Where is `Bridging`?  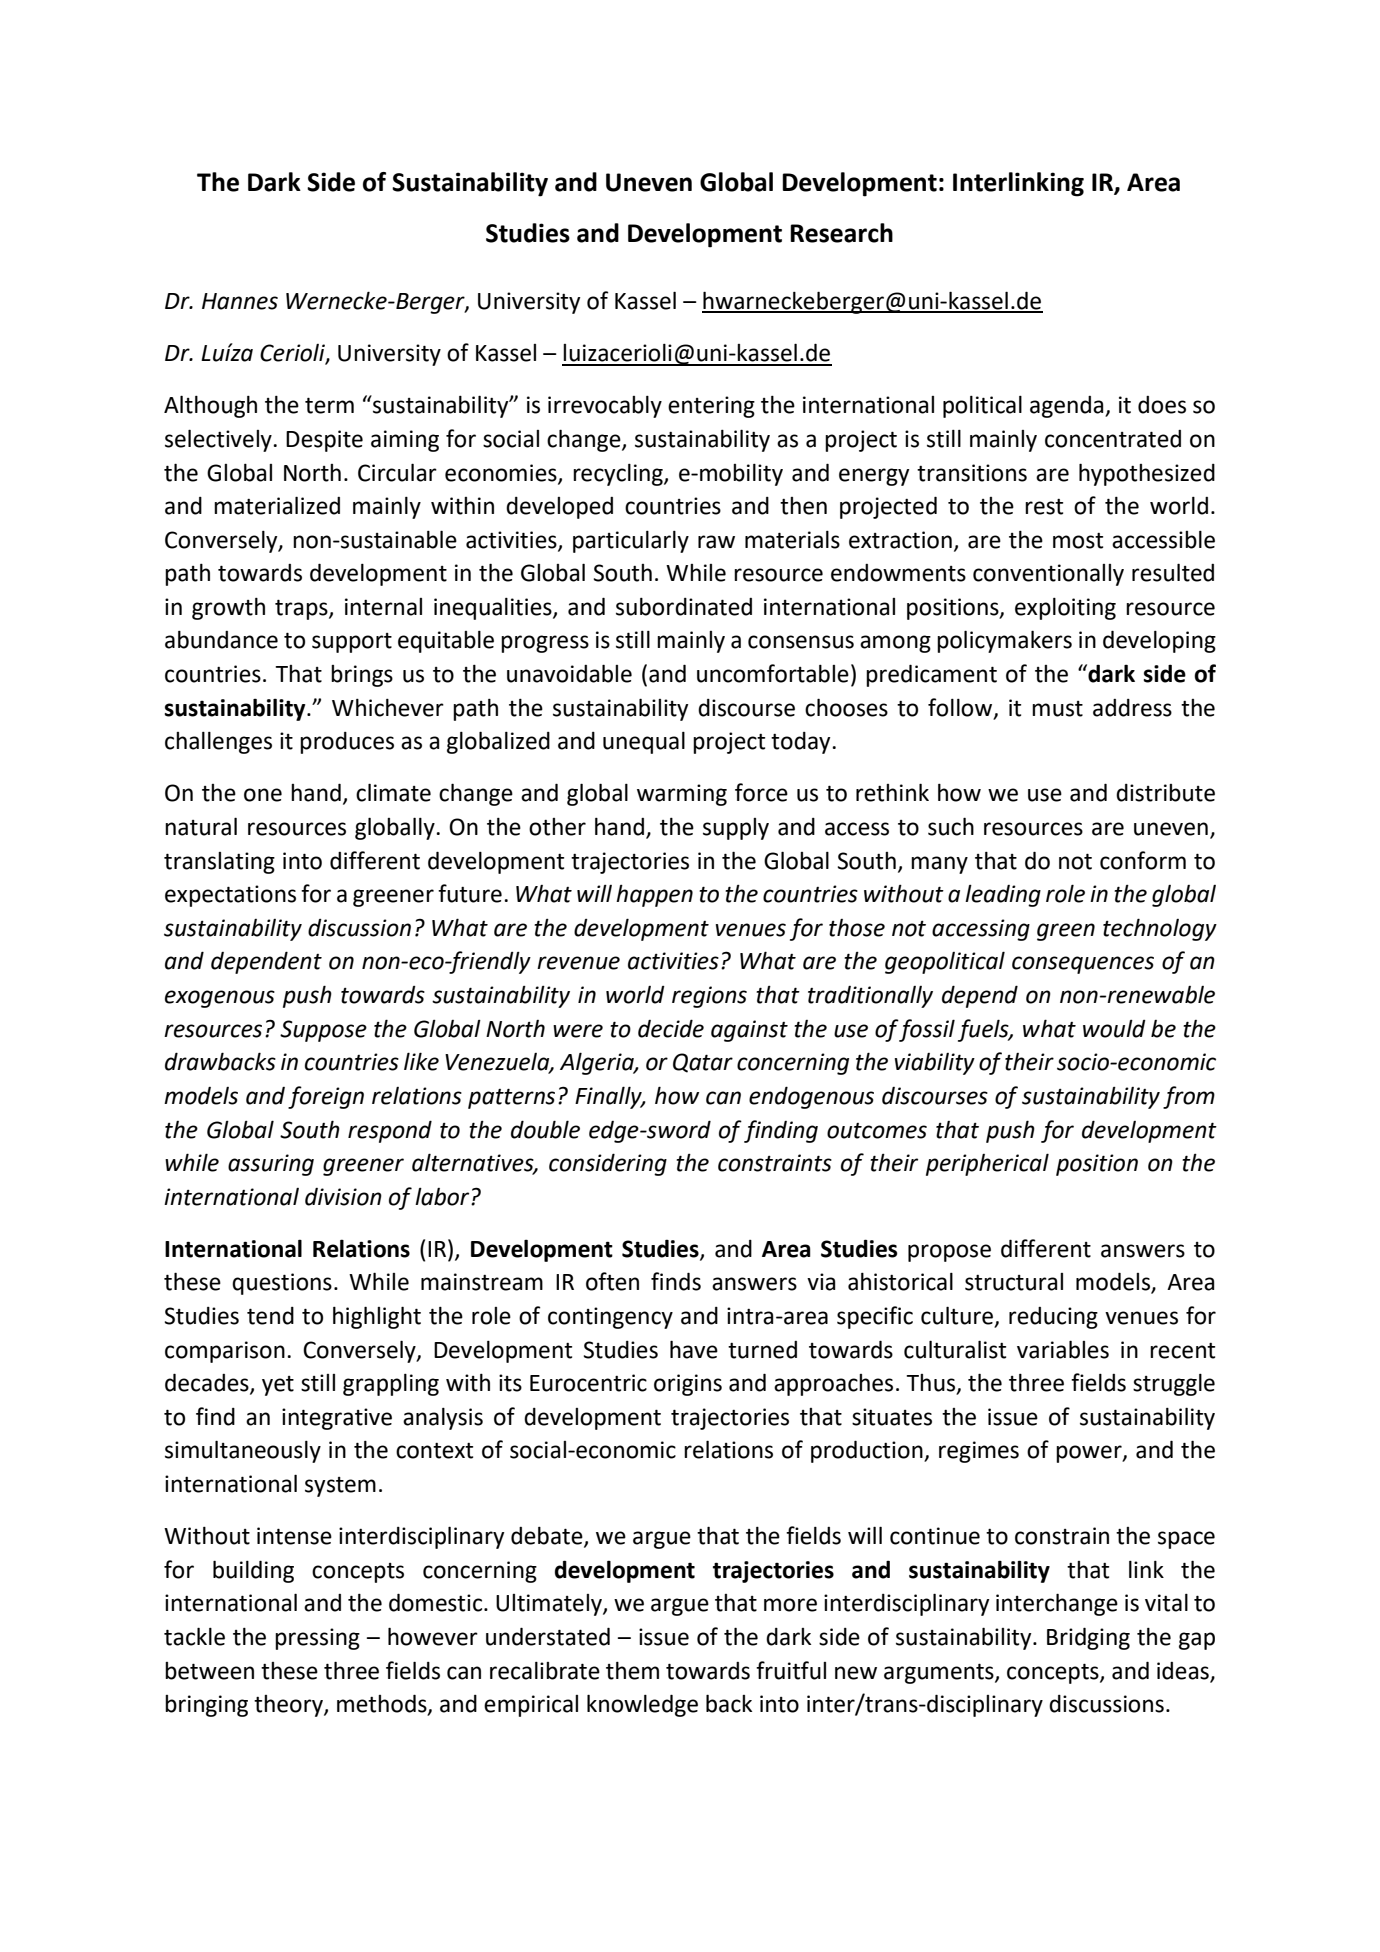 Bridging is located at coordinates (1088, 1638).
